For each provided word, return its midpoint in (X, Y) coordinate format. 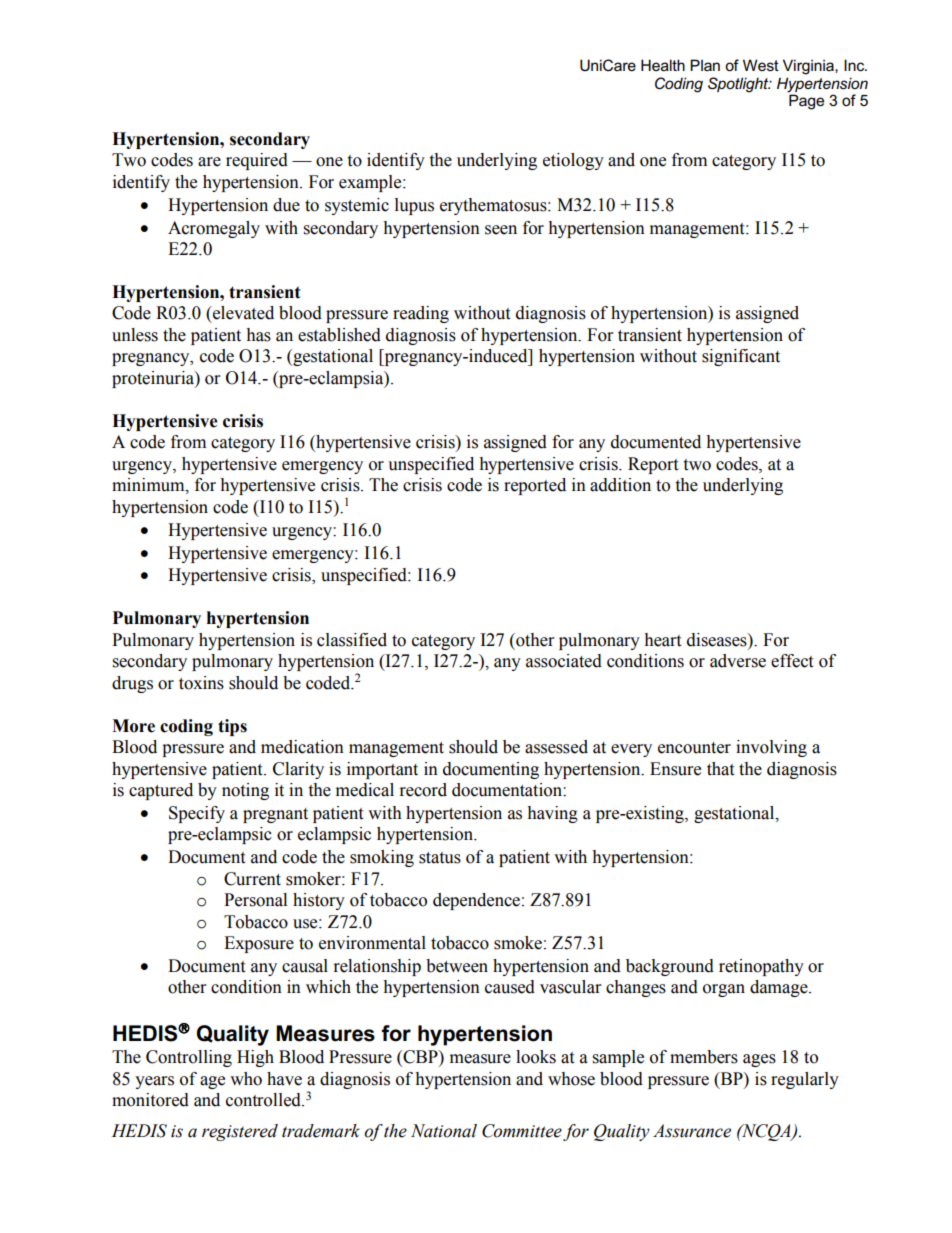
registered (240, 1132)
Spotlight (739, 85)
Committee (522, 1131)
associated (564, 661)
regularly (805, 1080)
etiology (573, 161)
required (257, 161)
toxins (201, 683)
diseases (718, 640)
